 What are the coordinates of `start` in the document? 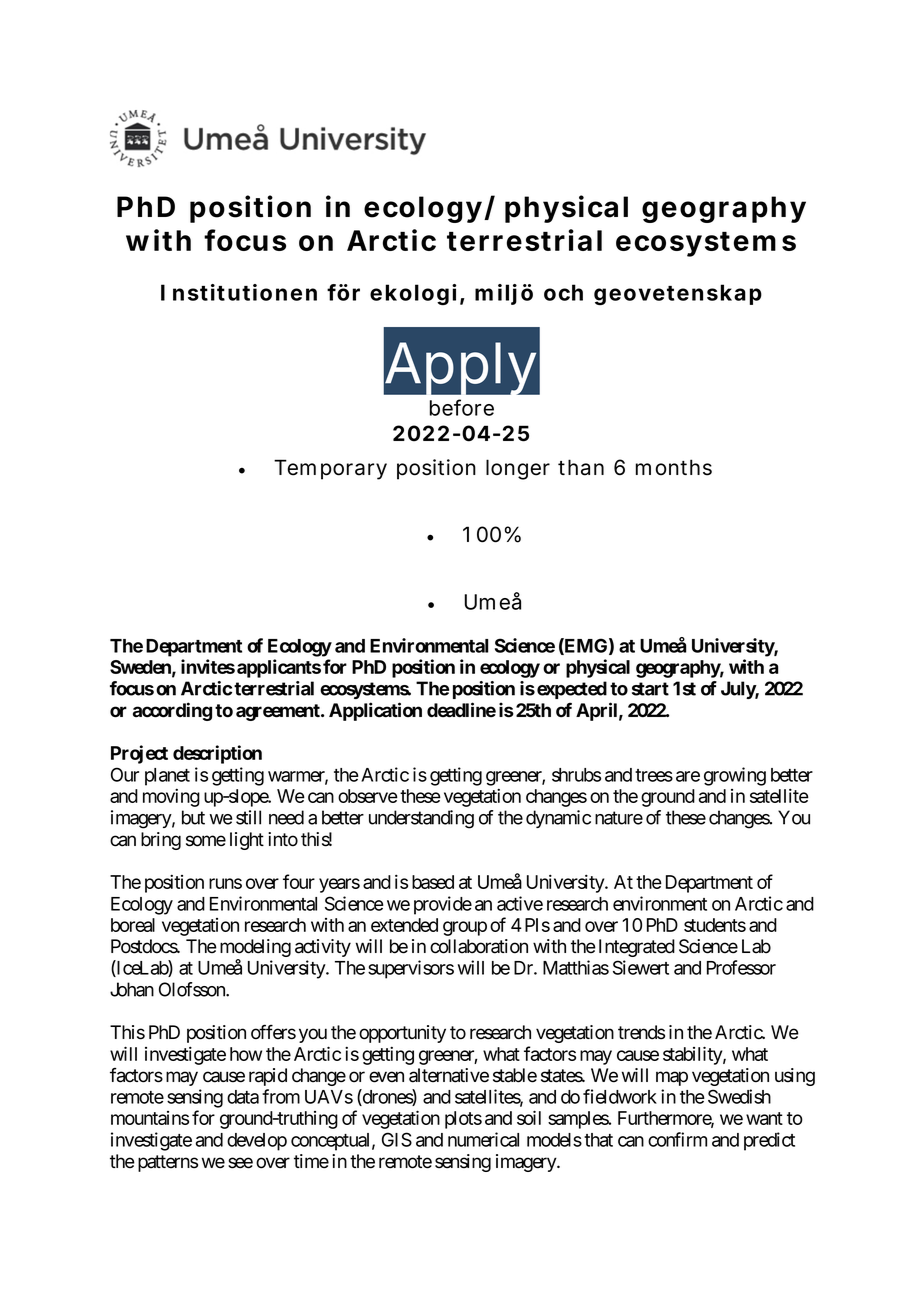 It's located at (650, 689).
